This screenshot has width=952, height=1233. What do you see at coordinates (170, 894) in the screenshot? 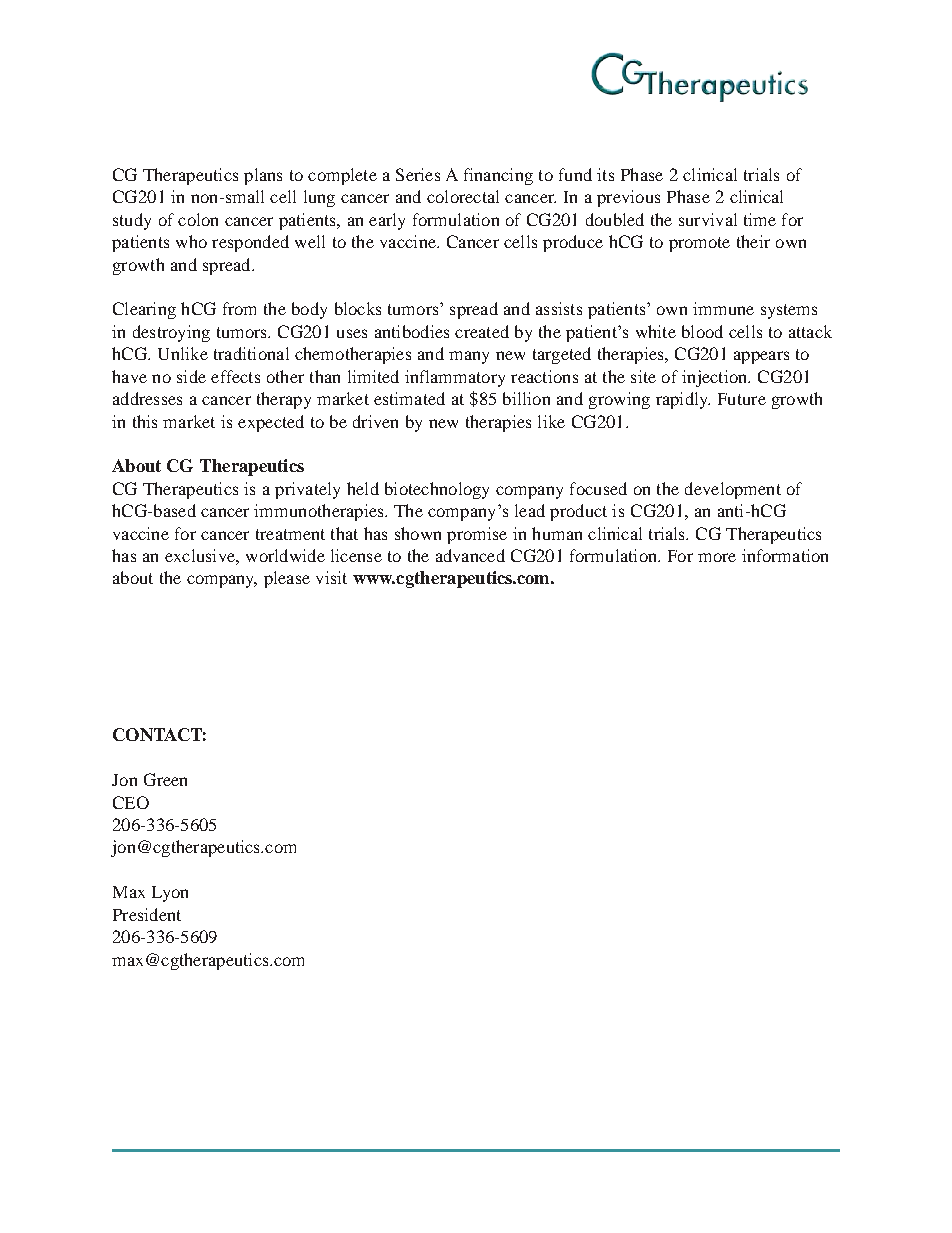
I see `Lyon` at bounding box center [170, 894].
